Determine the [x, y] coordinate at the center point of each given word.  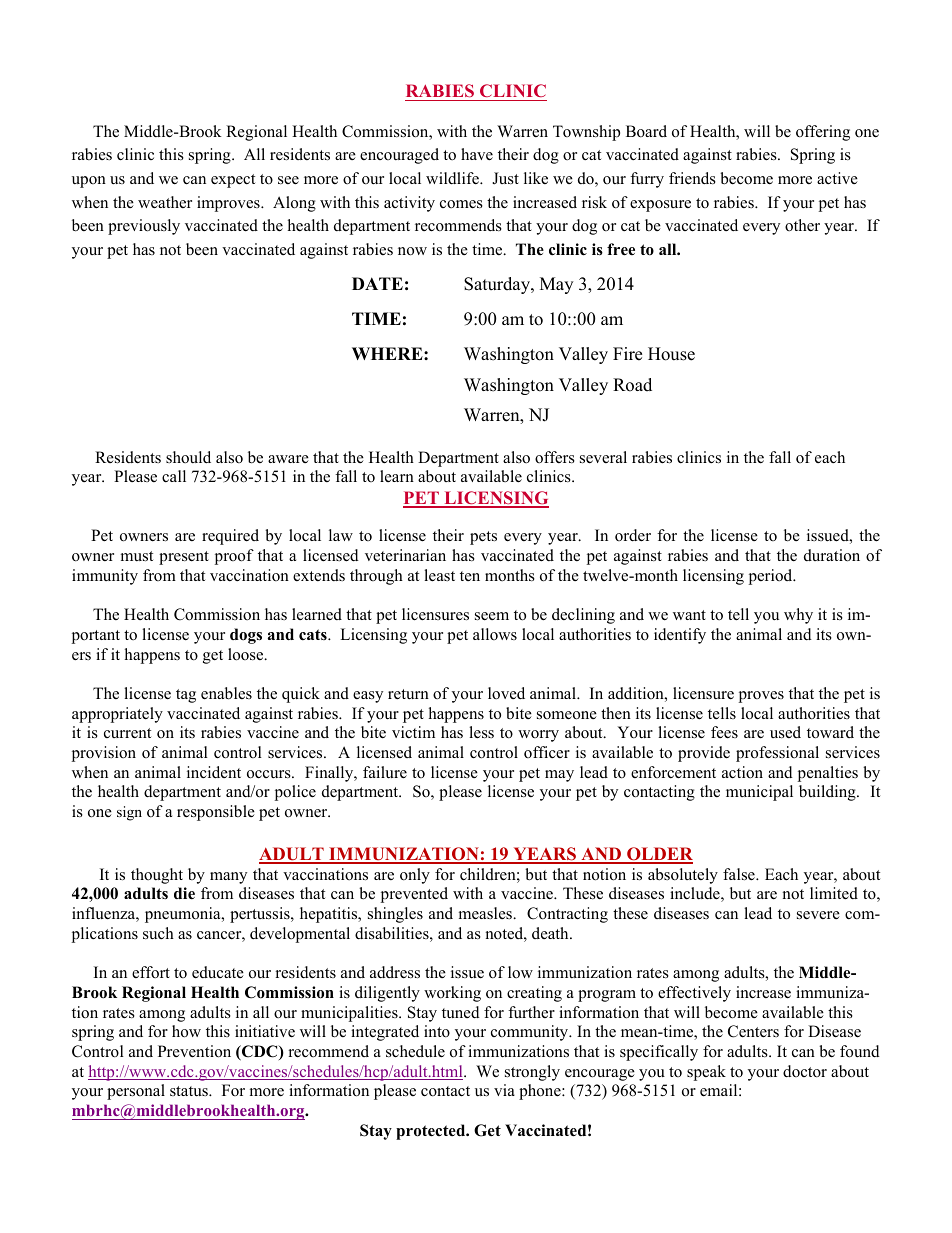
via [504, 1090]
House [671, 354]
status [190, 1091]
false [740, 874]
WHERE [388, 353]
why [798, 616]
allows [495, 634]
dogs [246, 636]
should [188, 457]
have [477, 154]
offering [823, 133]
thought [157, 876]
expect [233, 181]
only [415, 876]
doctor [805, 1071]
